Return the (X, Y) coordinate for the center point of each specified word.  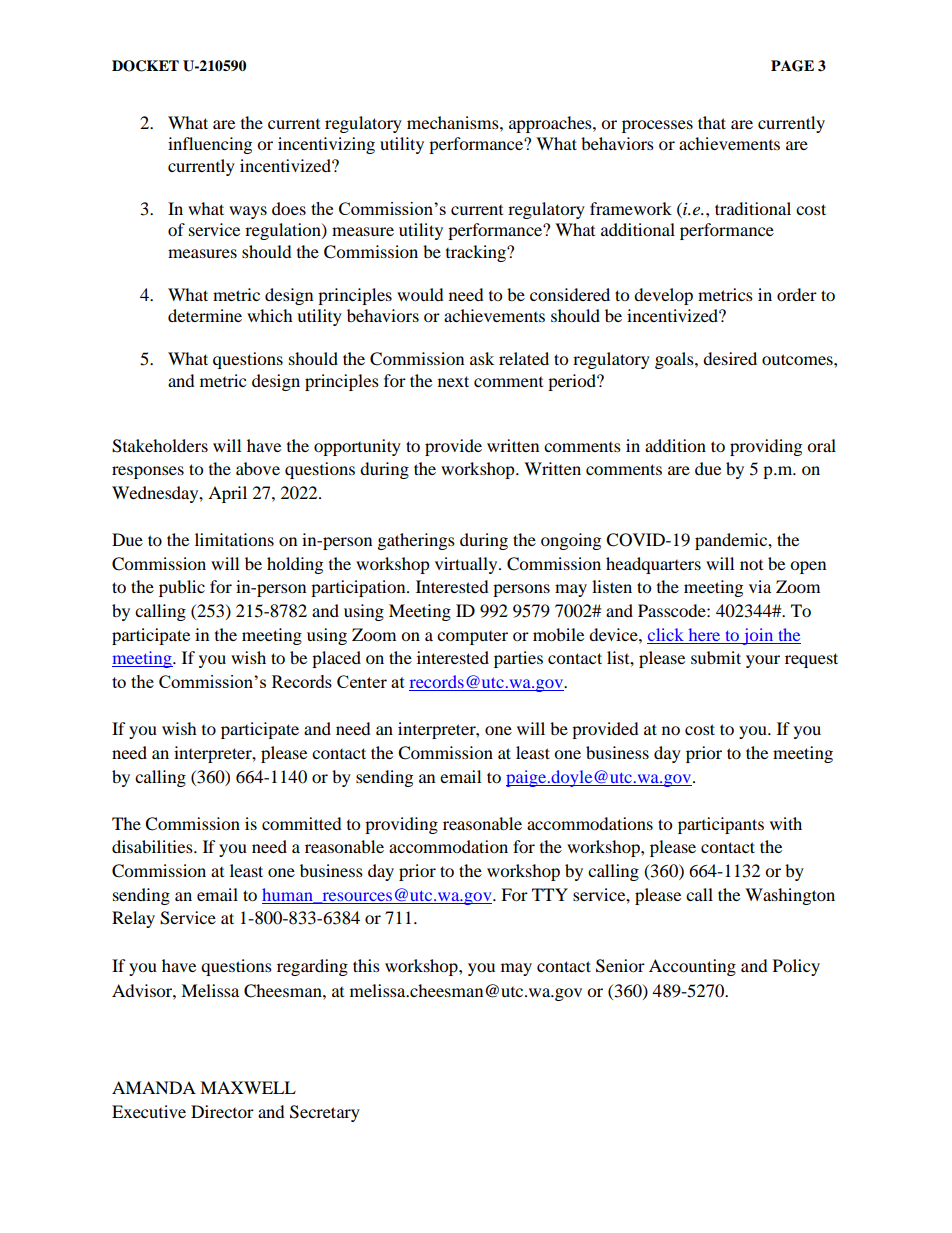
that (712, 122)
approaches (551, 124)
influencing (210, 145)
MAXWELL (248, 1087)
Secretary (325, 1113)
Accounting (692, 967)
